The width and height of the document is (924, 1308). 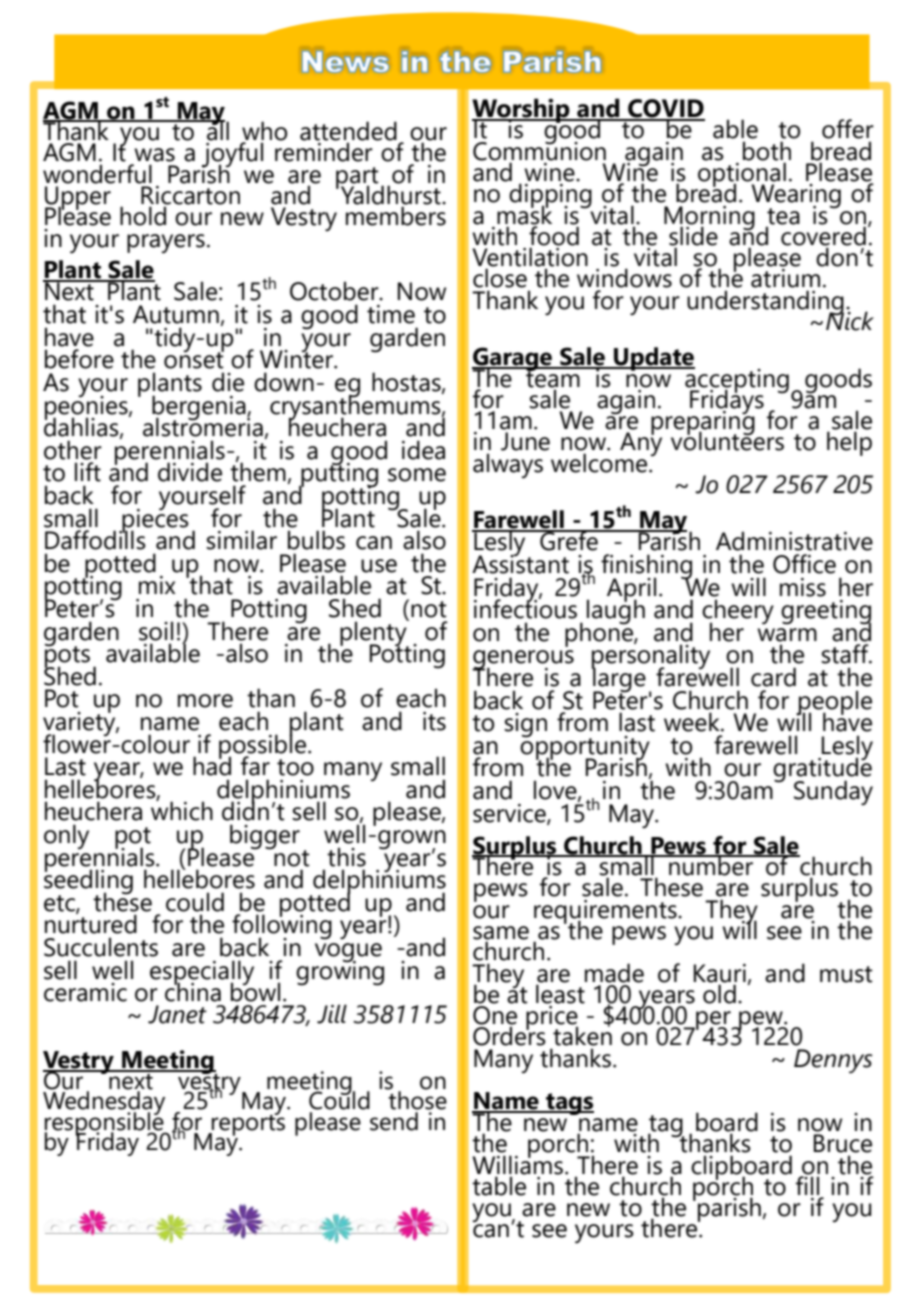 I want to click on both, so click(x=767, y=152).
